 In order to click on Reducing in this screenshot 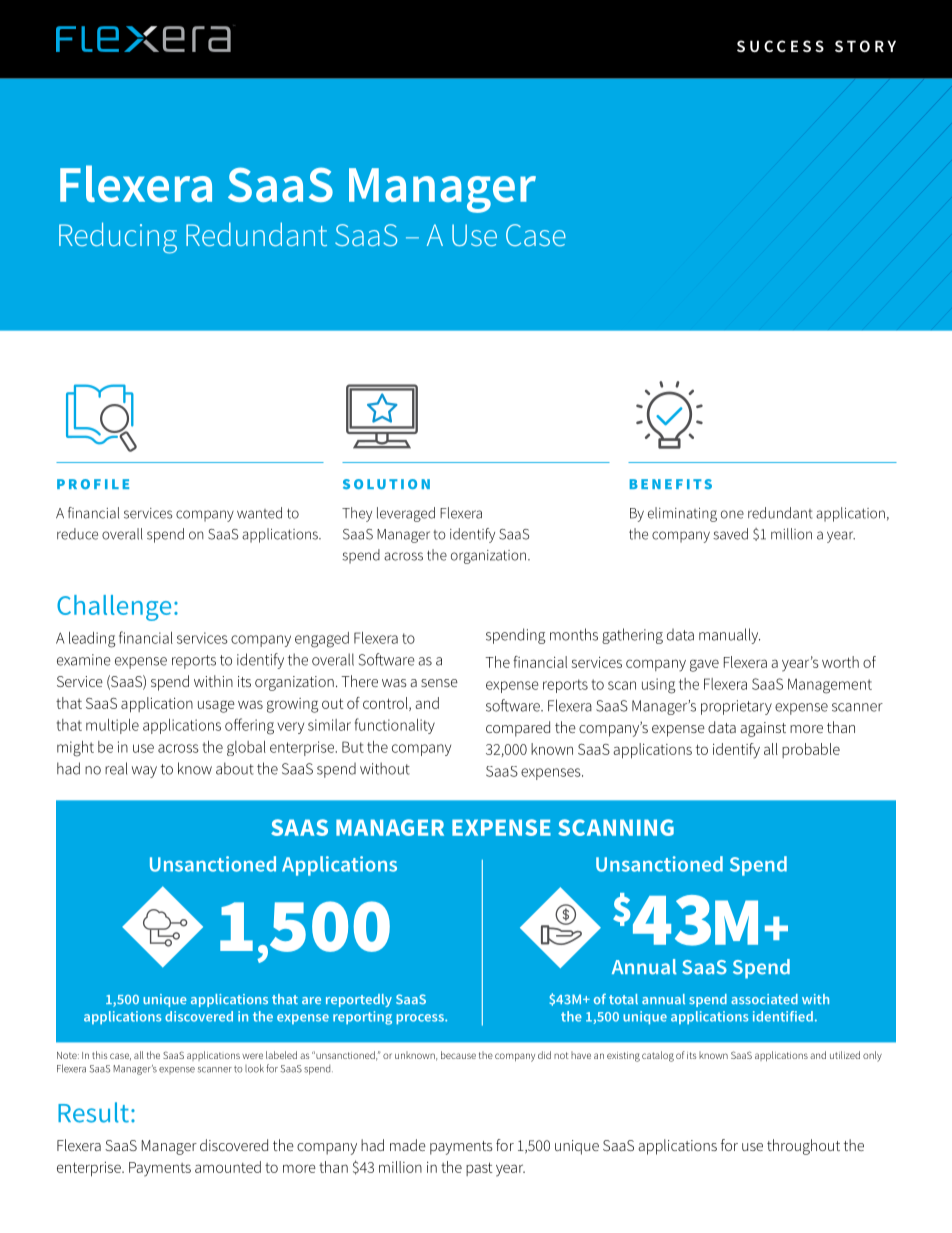, I will do `click(118, 238)`.
